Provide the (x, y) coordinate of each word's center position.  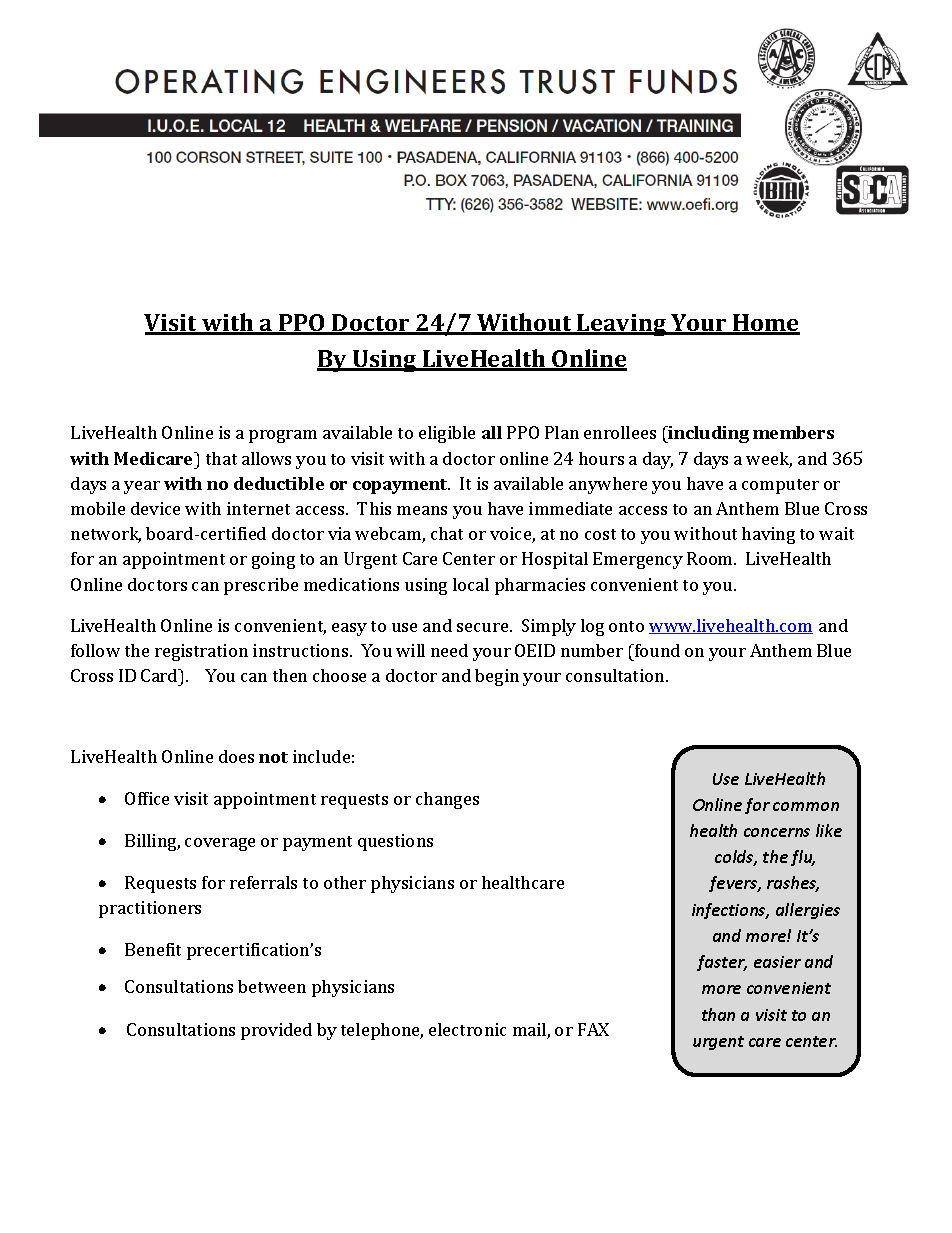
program (283, 436)
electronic (467, 1029)
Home (765, 324)
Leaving (622, 325)
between (272, 986)
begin (497, 677)
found (656, 650)
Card (160, 675)
